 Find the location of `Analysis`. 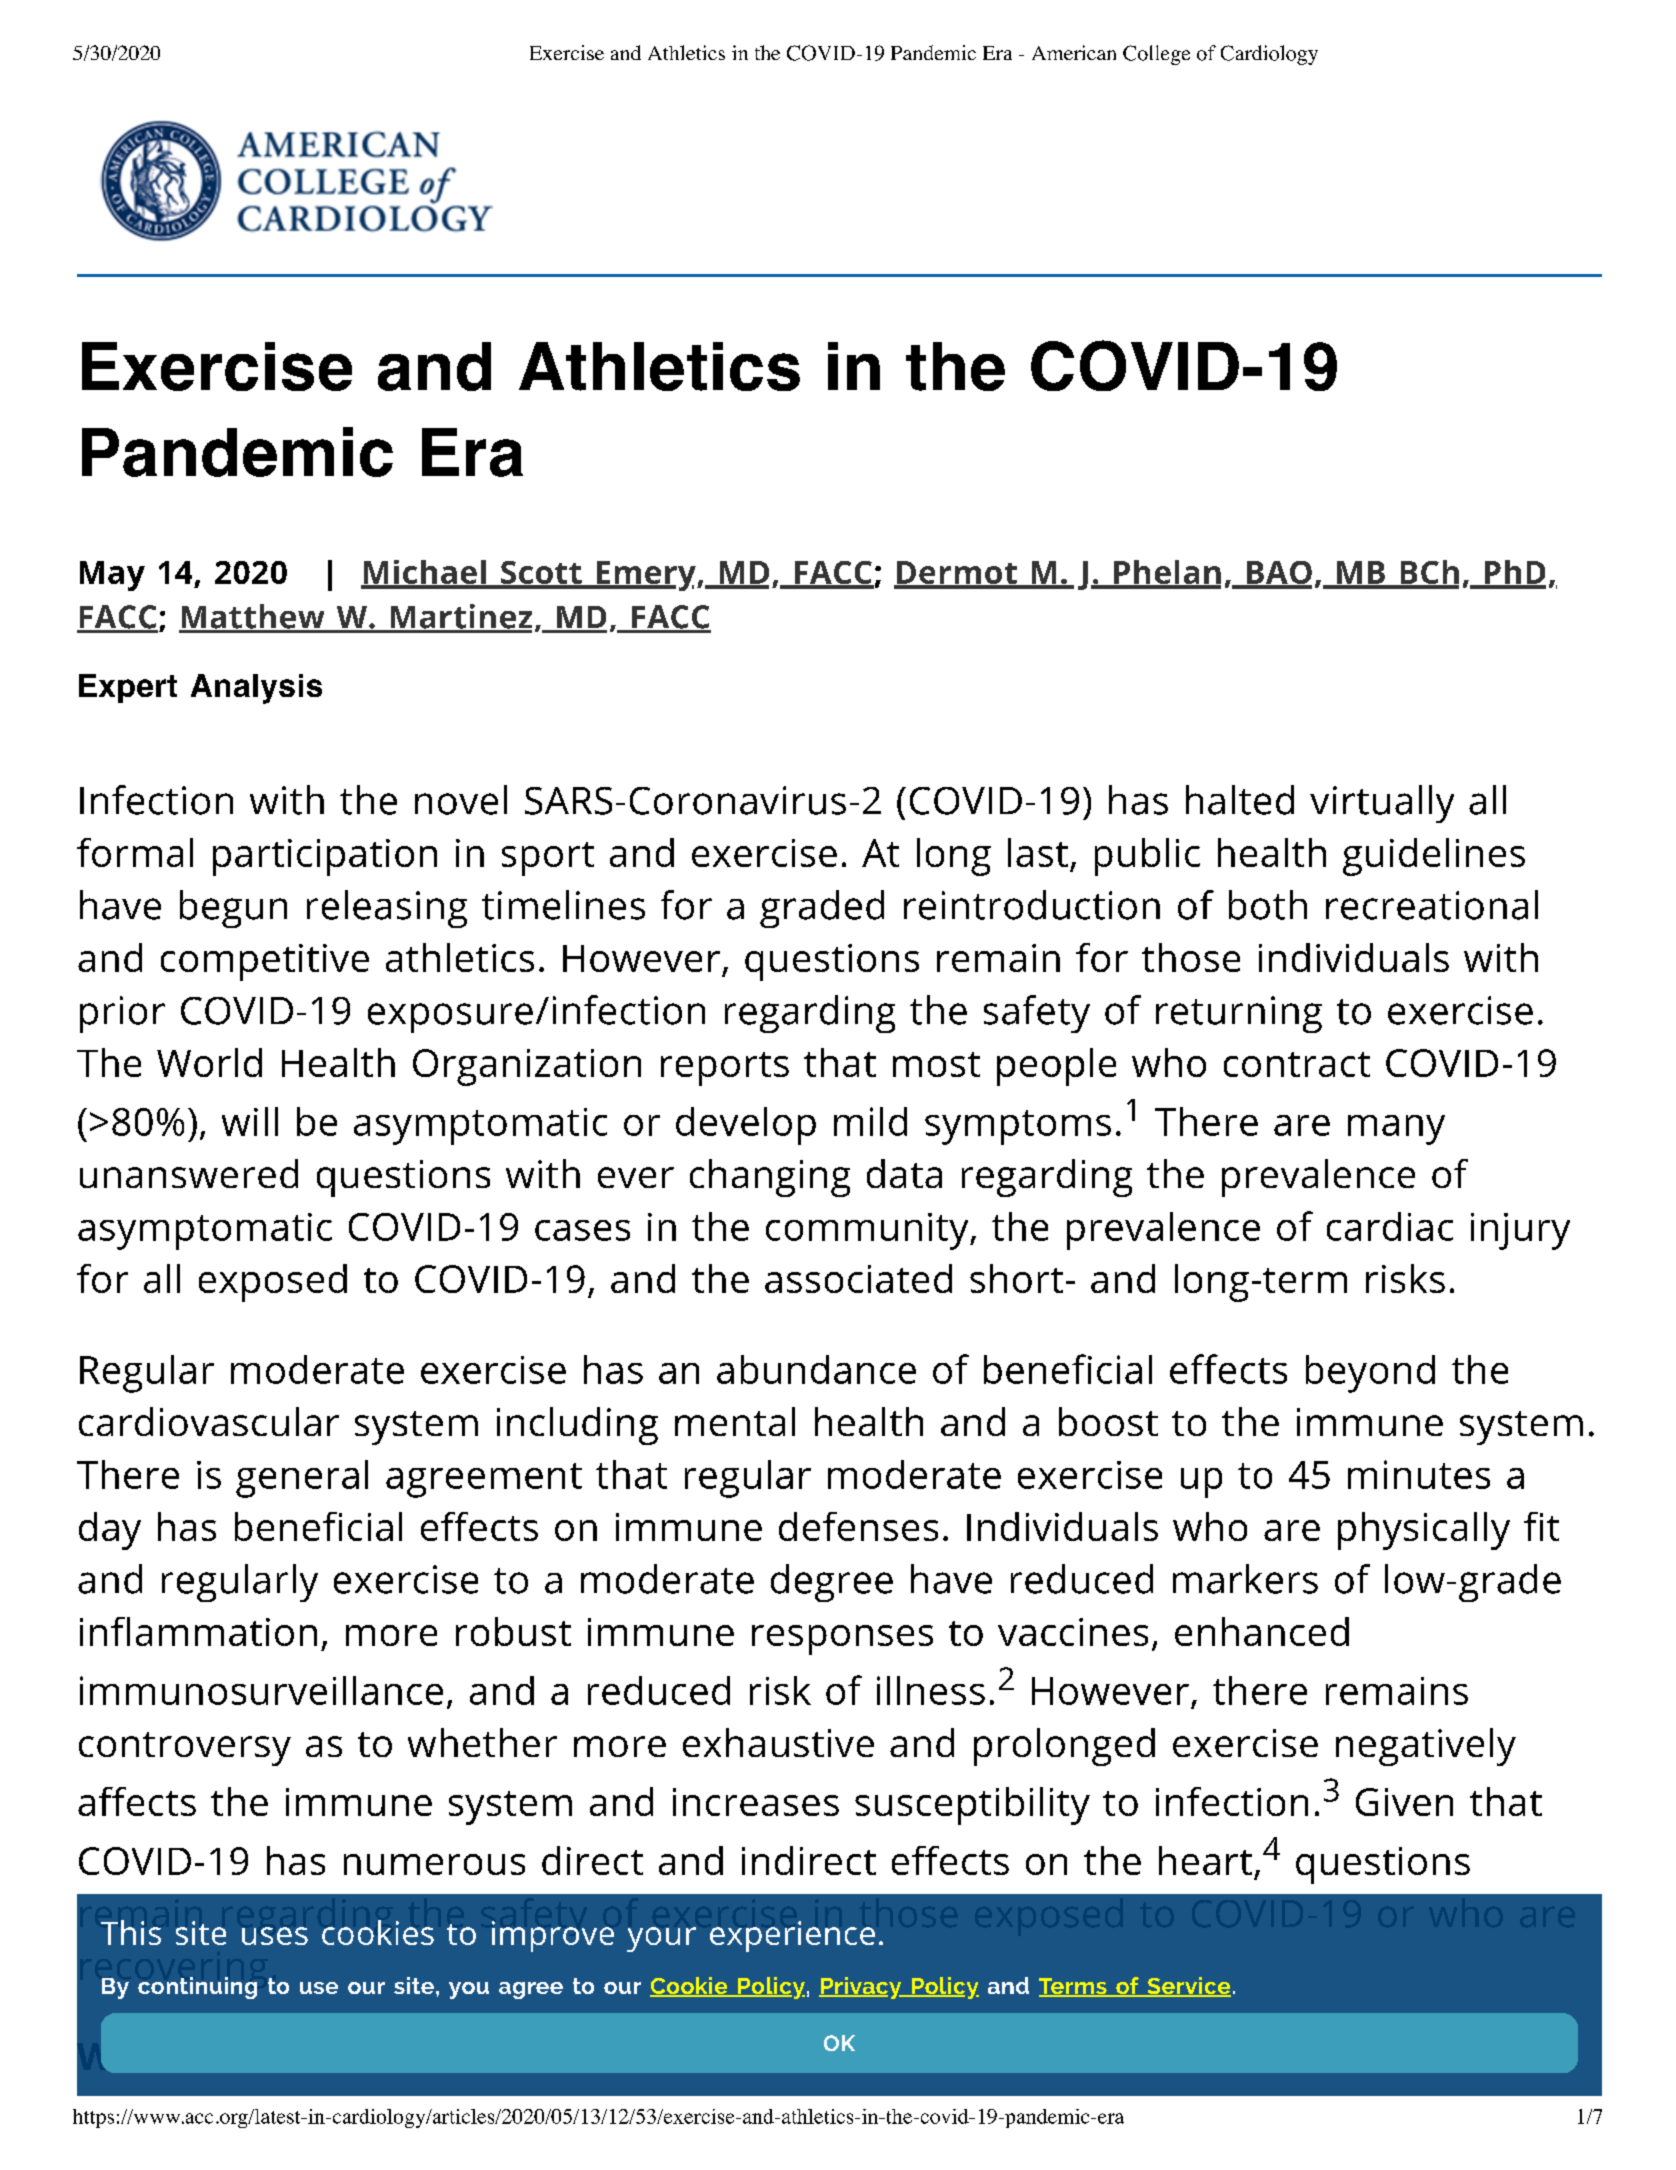

Analysis is located at coordinates (256, 689).
